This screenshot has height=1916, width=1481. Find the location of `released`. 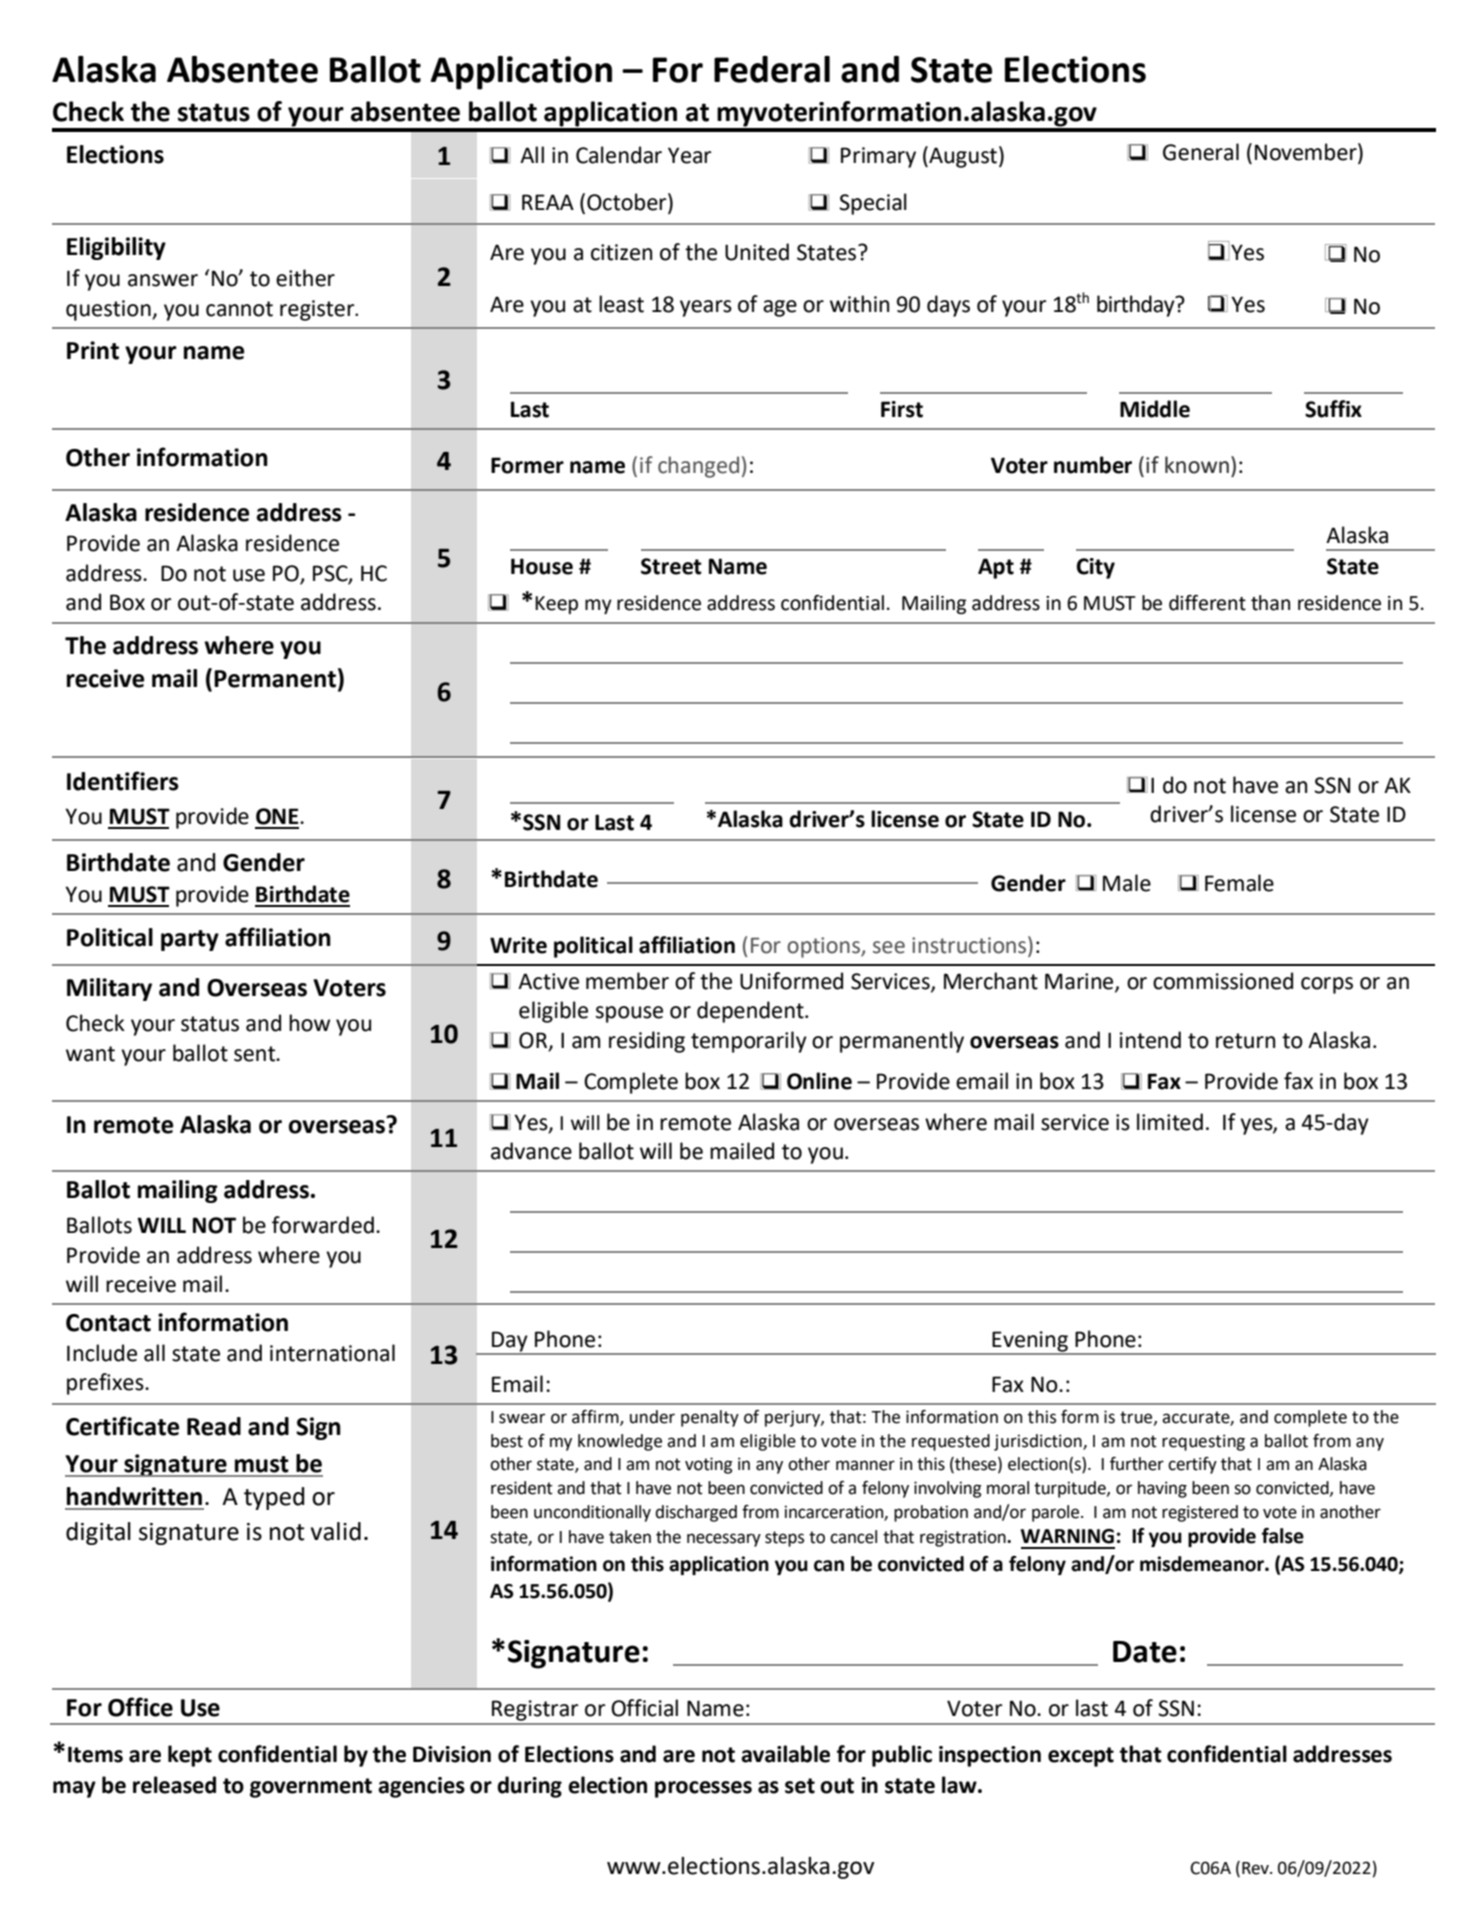

released is located at coordinates (174, 1785).
